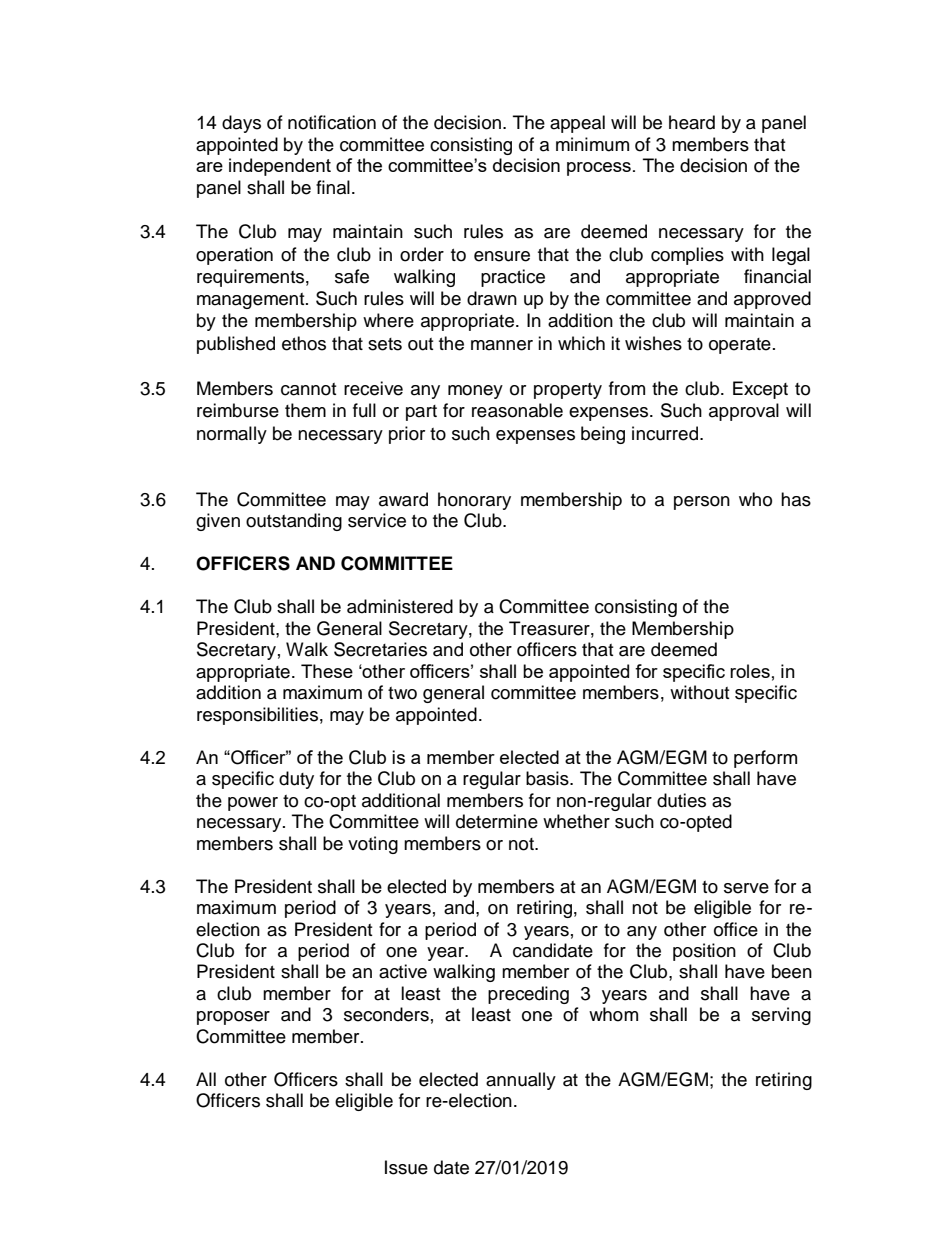 Image resolution: width=952 pixels, height=1233 pixels. I want to click on outstanding, so click(294, 522).
